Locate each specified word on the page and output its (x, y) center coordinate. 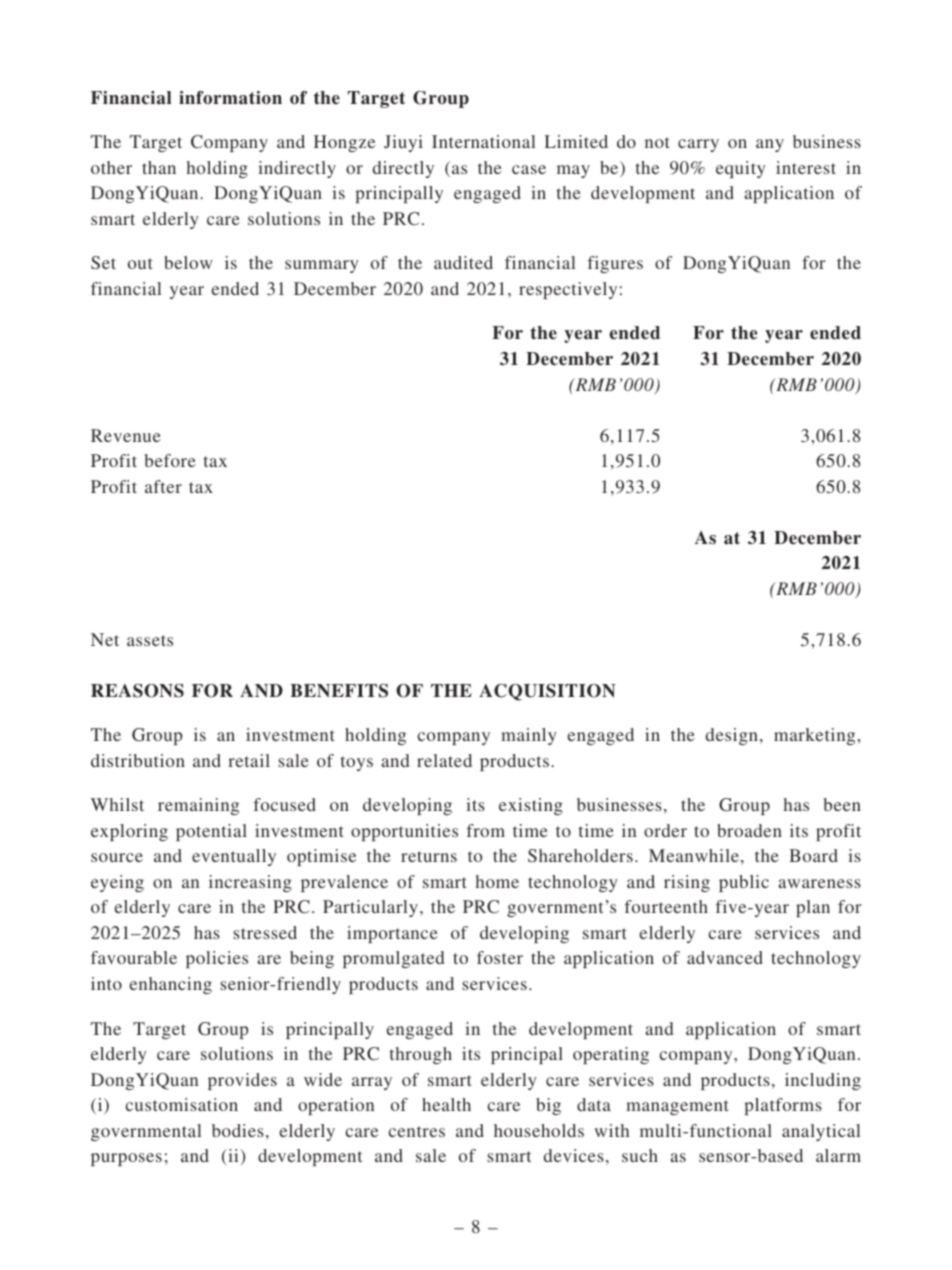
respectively (568, 290)
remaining (198, 806)
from (486, 830)
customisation (182, 1104)
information (230, 98)
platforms (783, 1106)
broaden (749, 830)
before (170, 460)
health (446, 1104)
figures (615, 264)
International (483, 141)
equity (741, 169)
